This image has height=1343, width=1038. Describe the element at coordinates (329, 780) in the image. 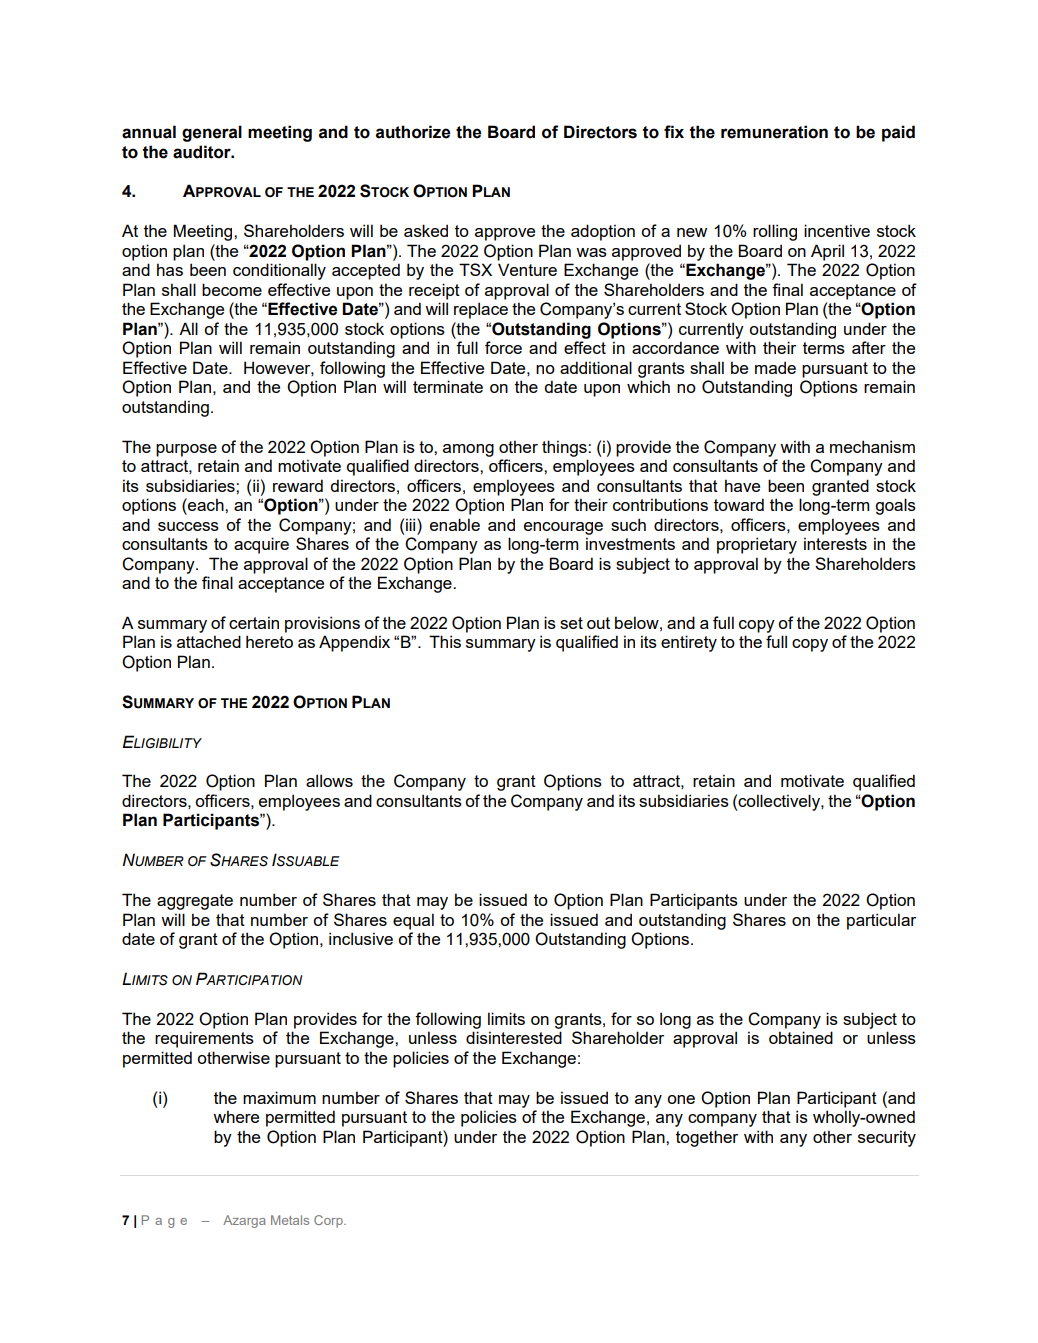

I see `allows` at that location.
